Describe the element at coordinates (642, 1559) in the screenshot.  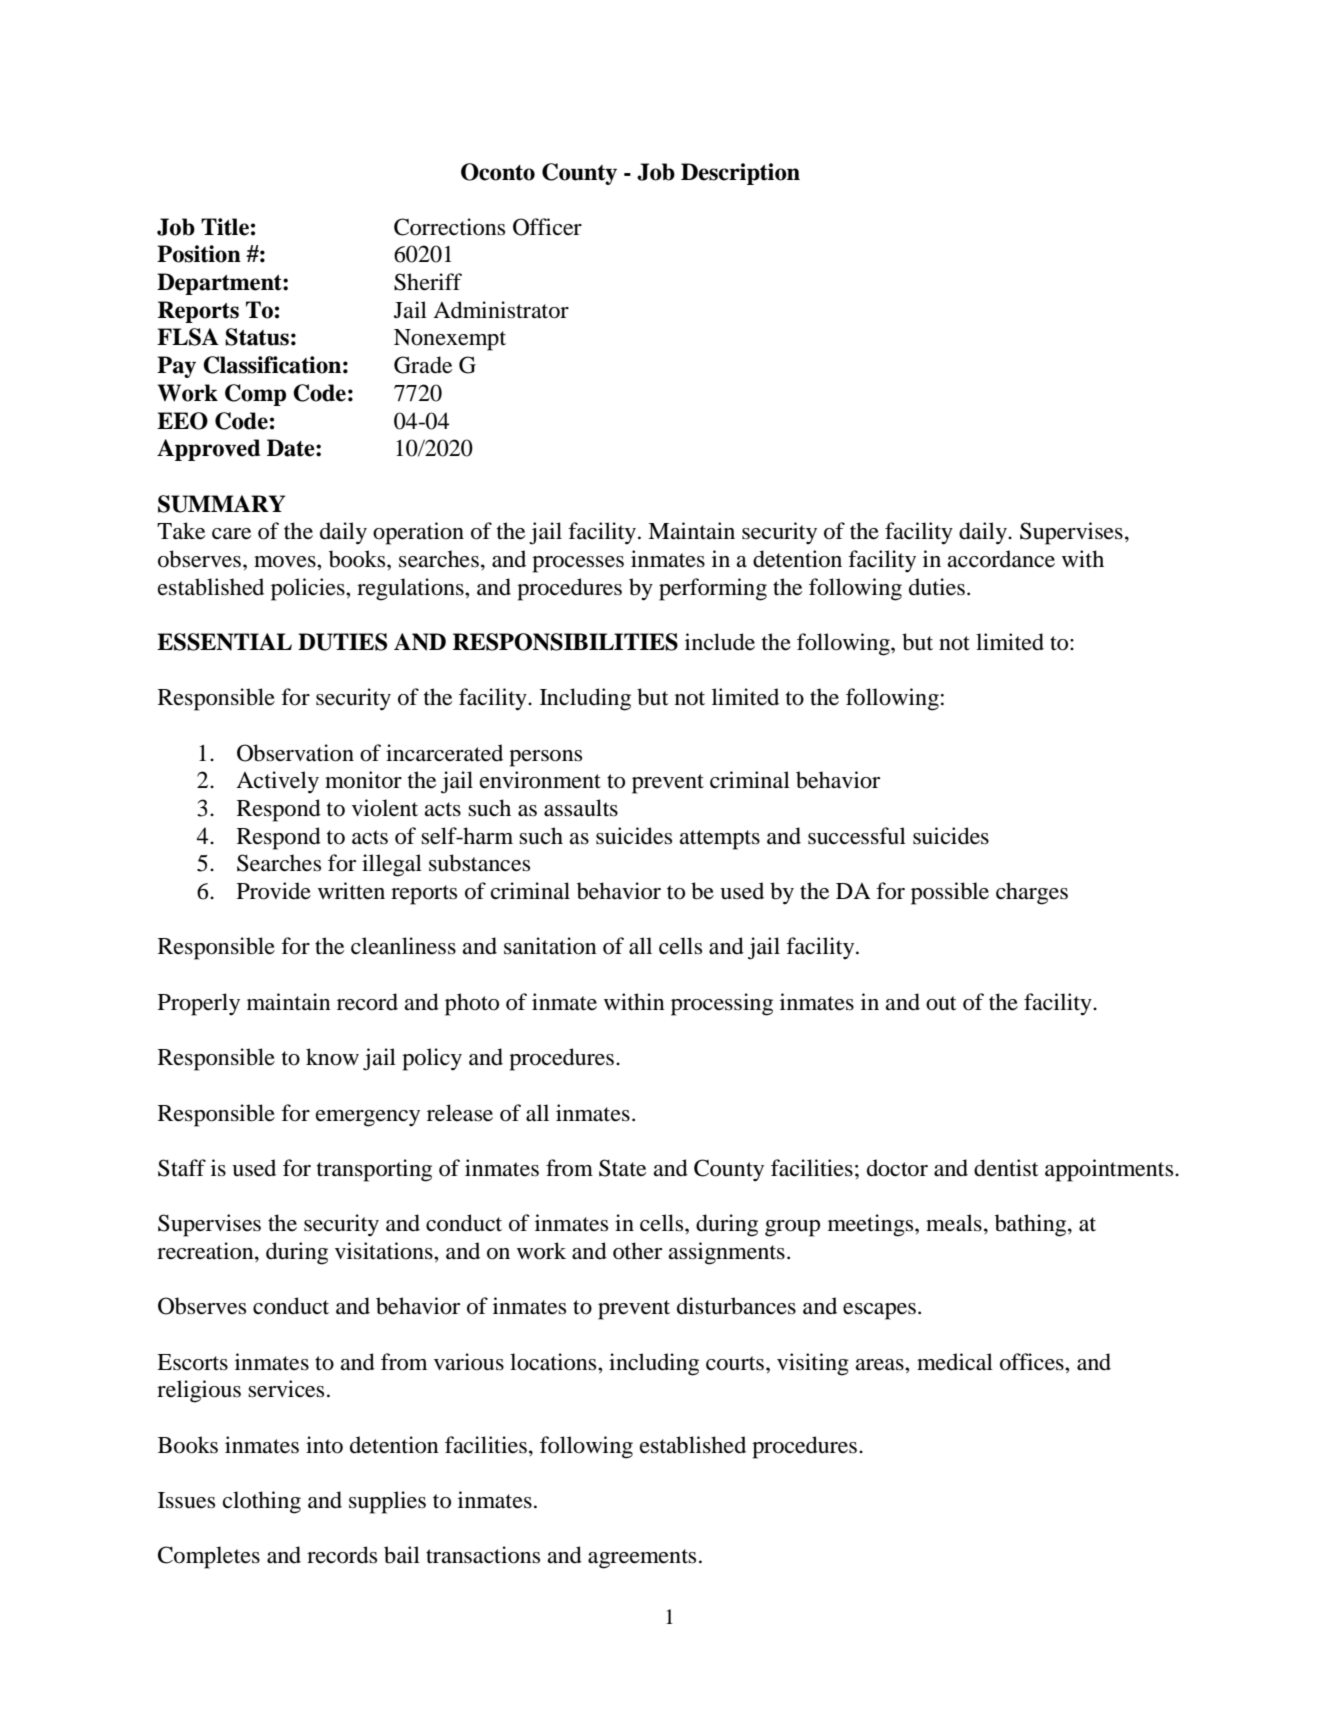
I see `agreements` at that location.
